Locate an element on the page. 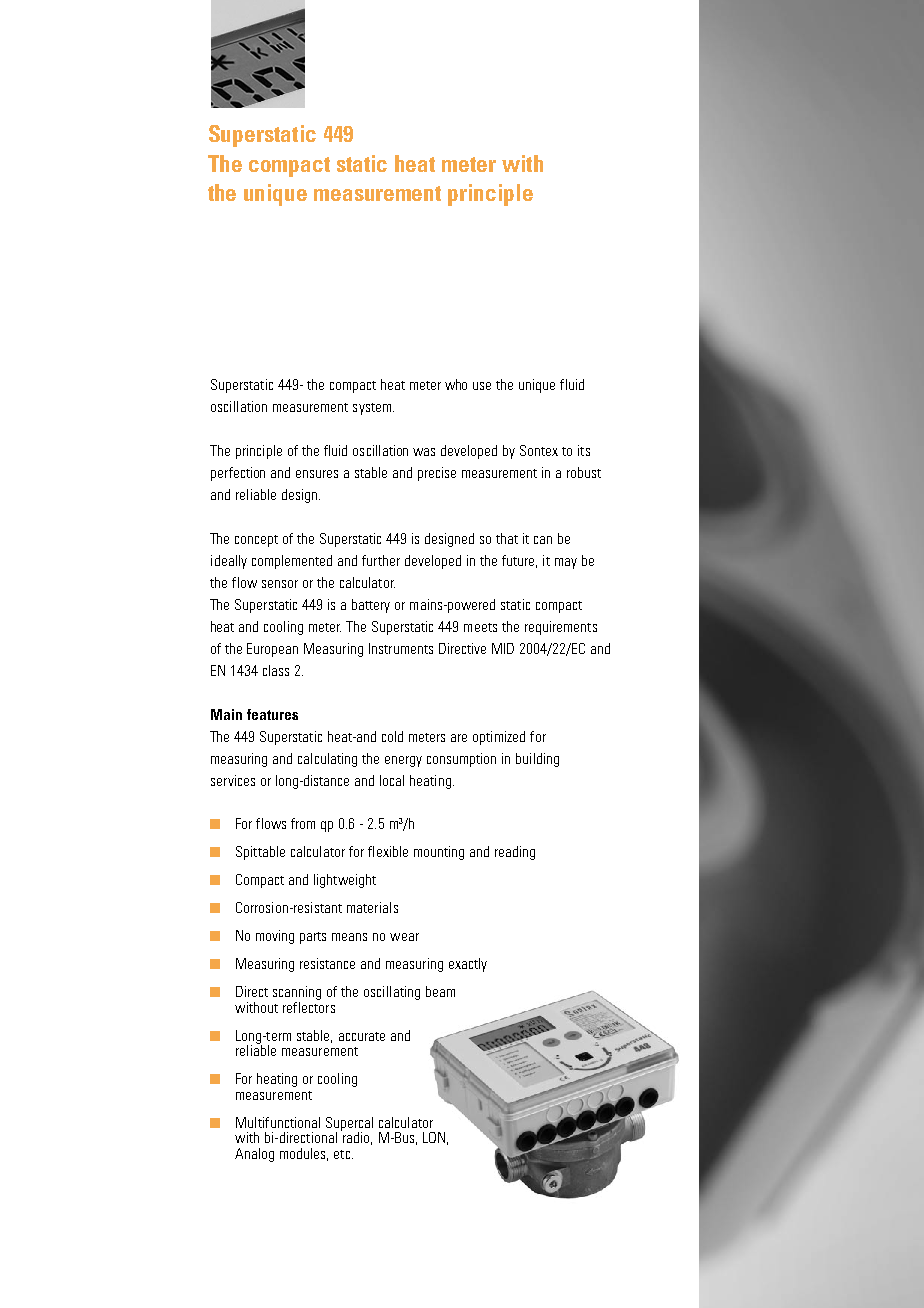 The height and width of the image is (1308, 924). energy is located at coordinates (403, 761).
